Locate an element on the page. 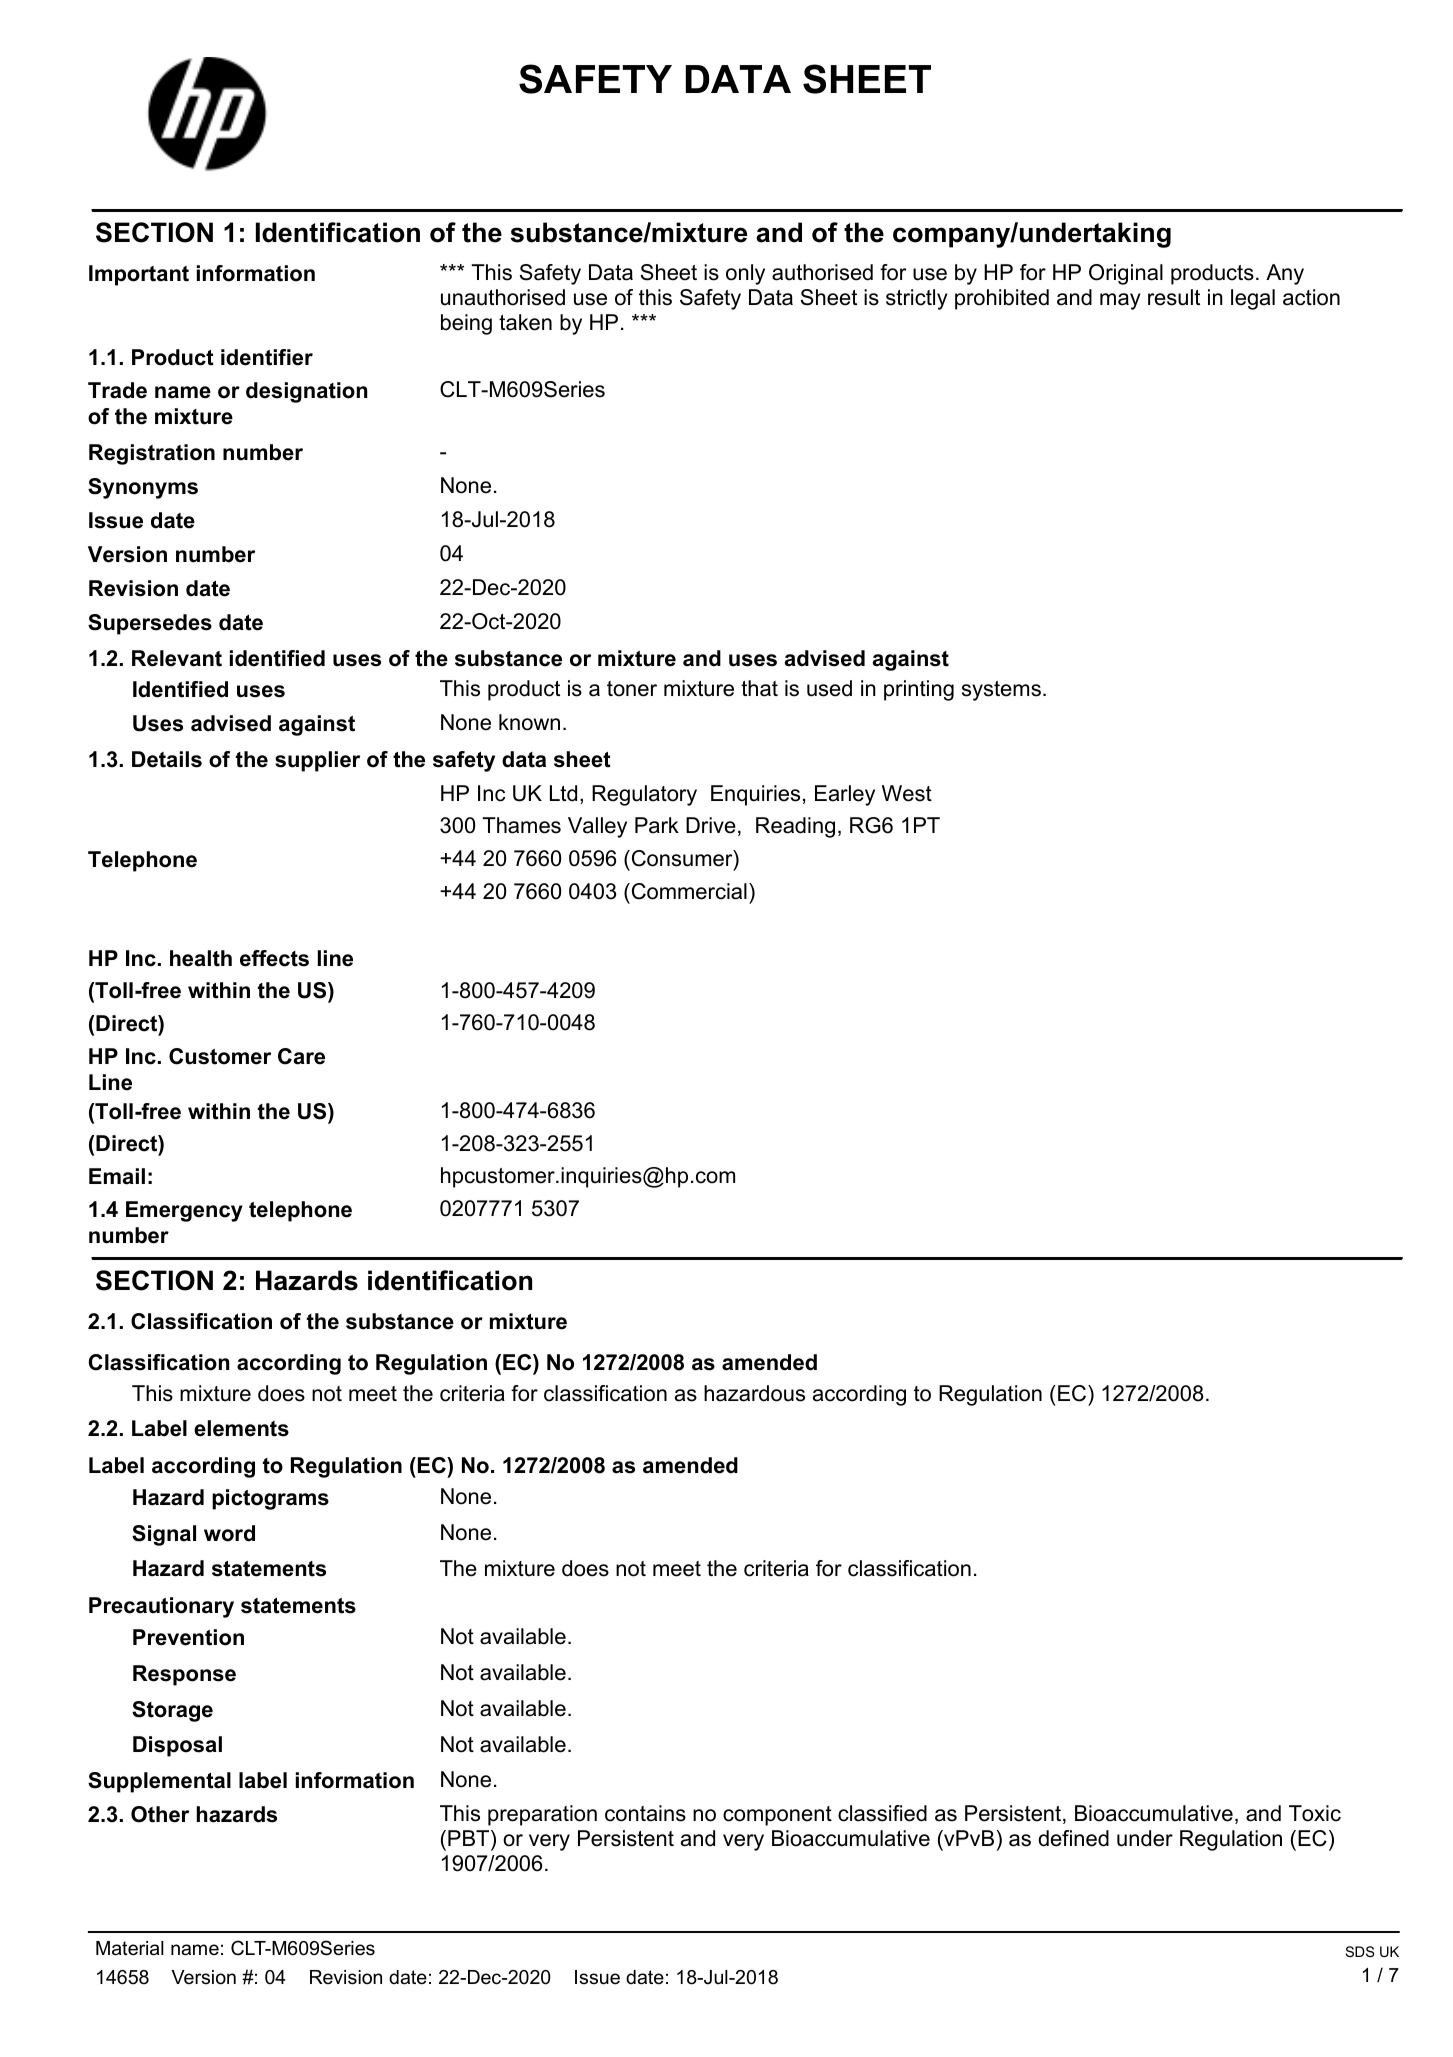 The height and width of the document is (2057, 1453). Toxic is located at coordinates (1315, 1813).
